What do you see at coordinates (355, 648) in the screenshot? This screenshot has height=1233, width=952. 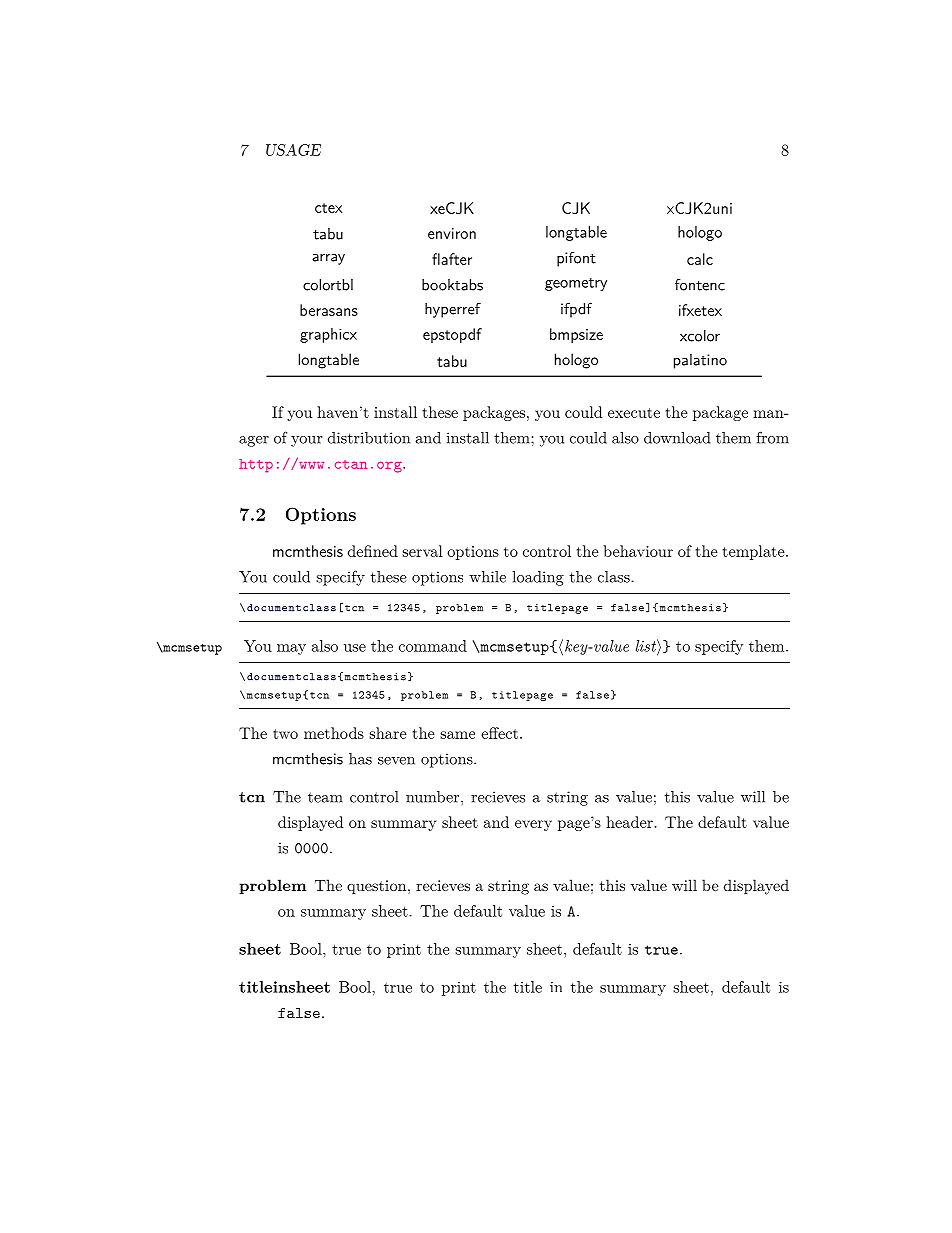 I see `use` at bounding box center [355, 648].
